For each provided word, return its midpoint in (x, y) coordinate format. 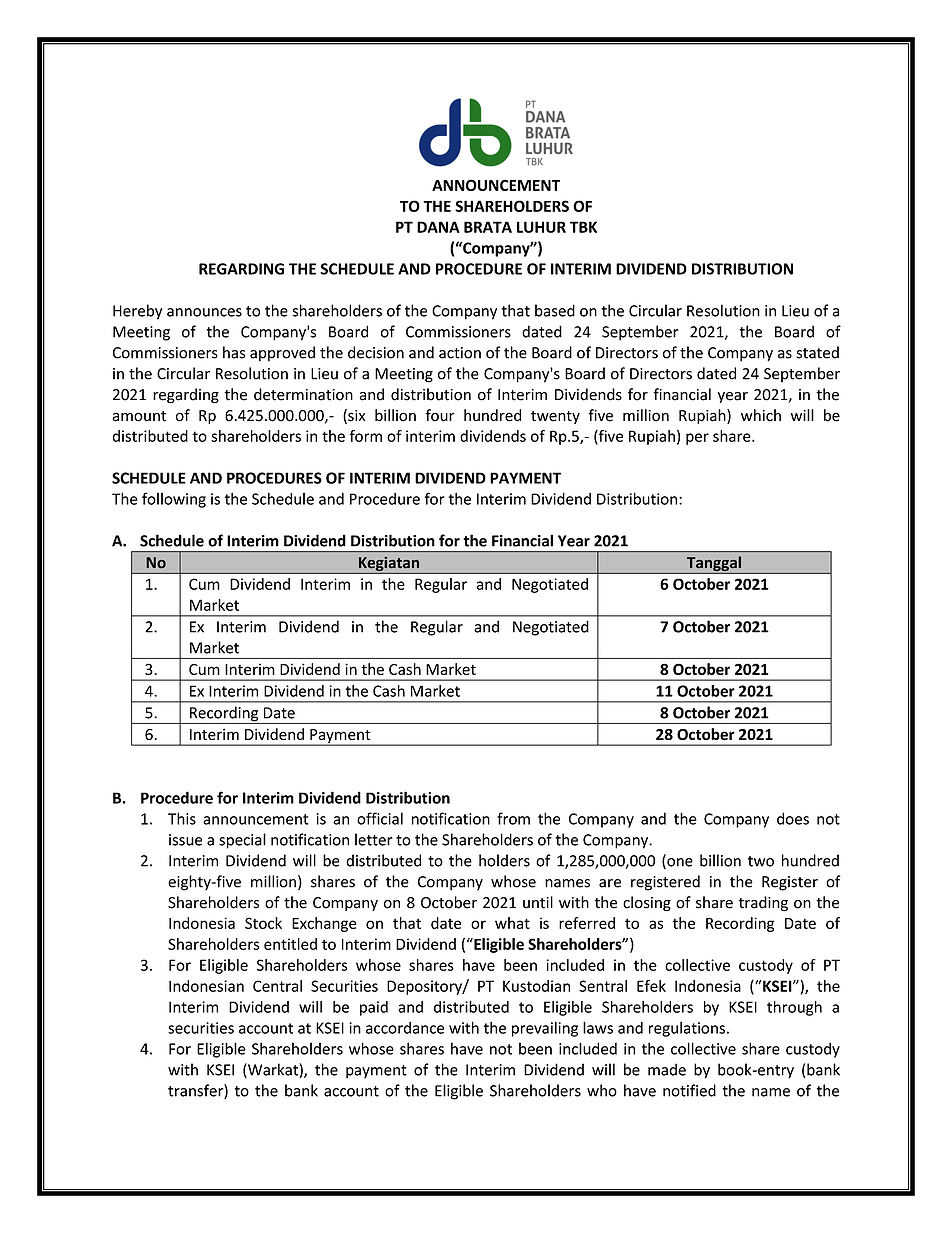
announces (204, 312)
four (440, 415)
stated (817, 352)
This (182, 818)
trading (763, 903)
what (512, 923)
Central (277, 986)
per (697, 439)
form (365, 436)
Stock (263, 923)
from (513, 818)
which (761, 415)
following (174, 500)
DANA (438, 227)
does (793, 818)
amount (139, 416)
